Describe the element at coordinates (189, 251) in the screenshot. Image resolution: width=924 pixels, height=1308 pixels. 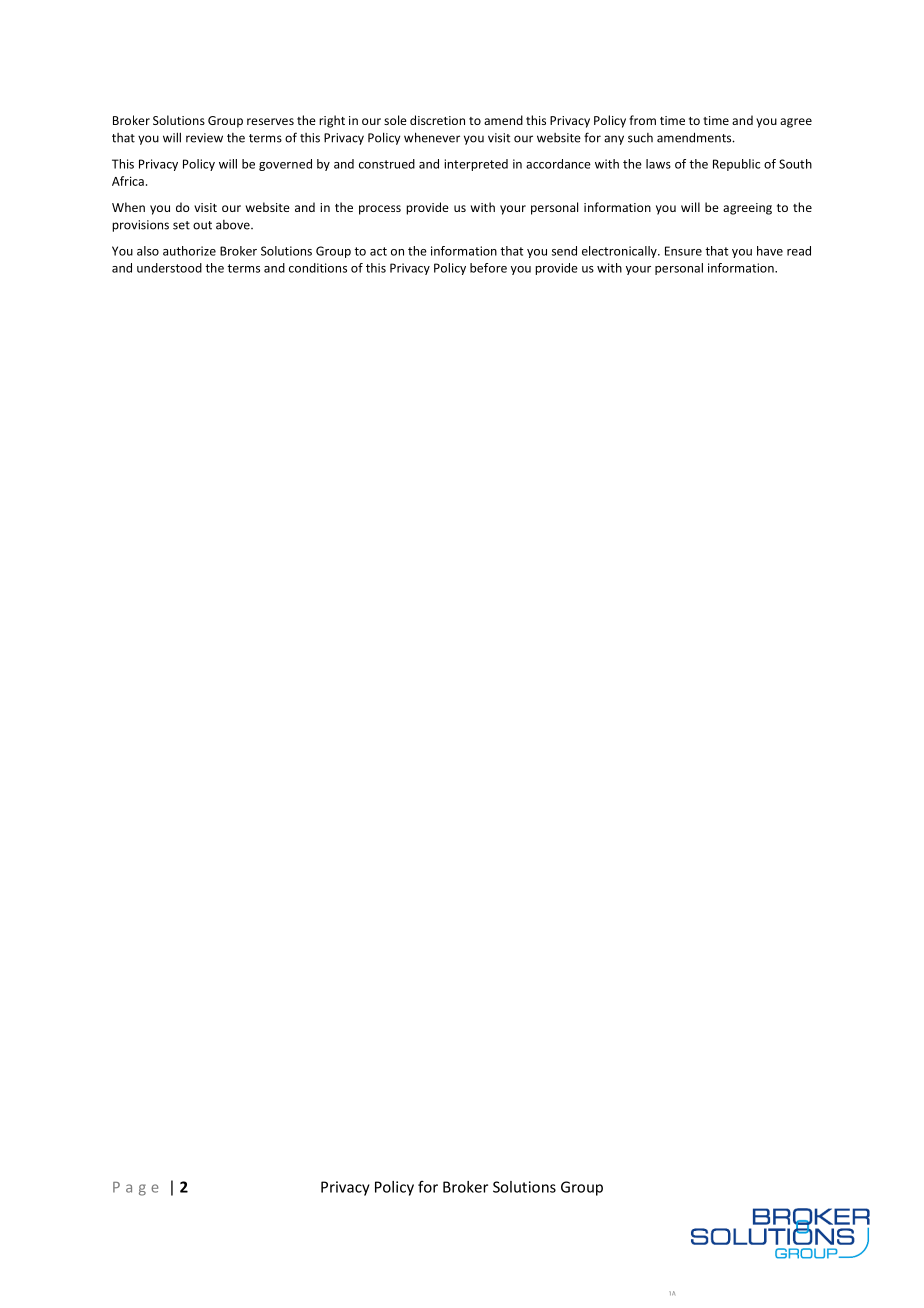
I see `authorize` at that location.
